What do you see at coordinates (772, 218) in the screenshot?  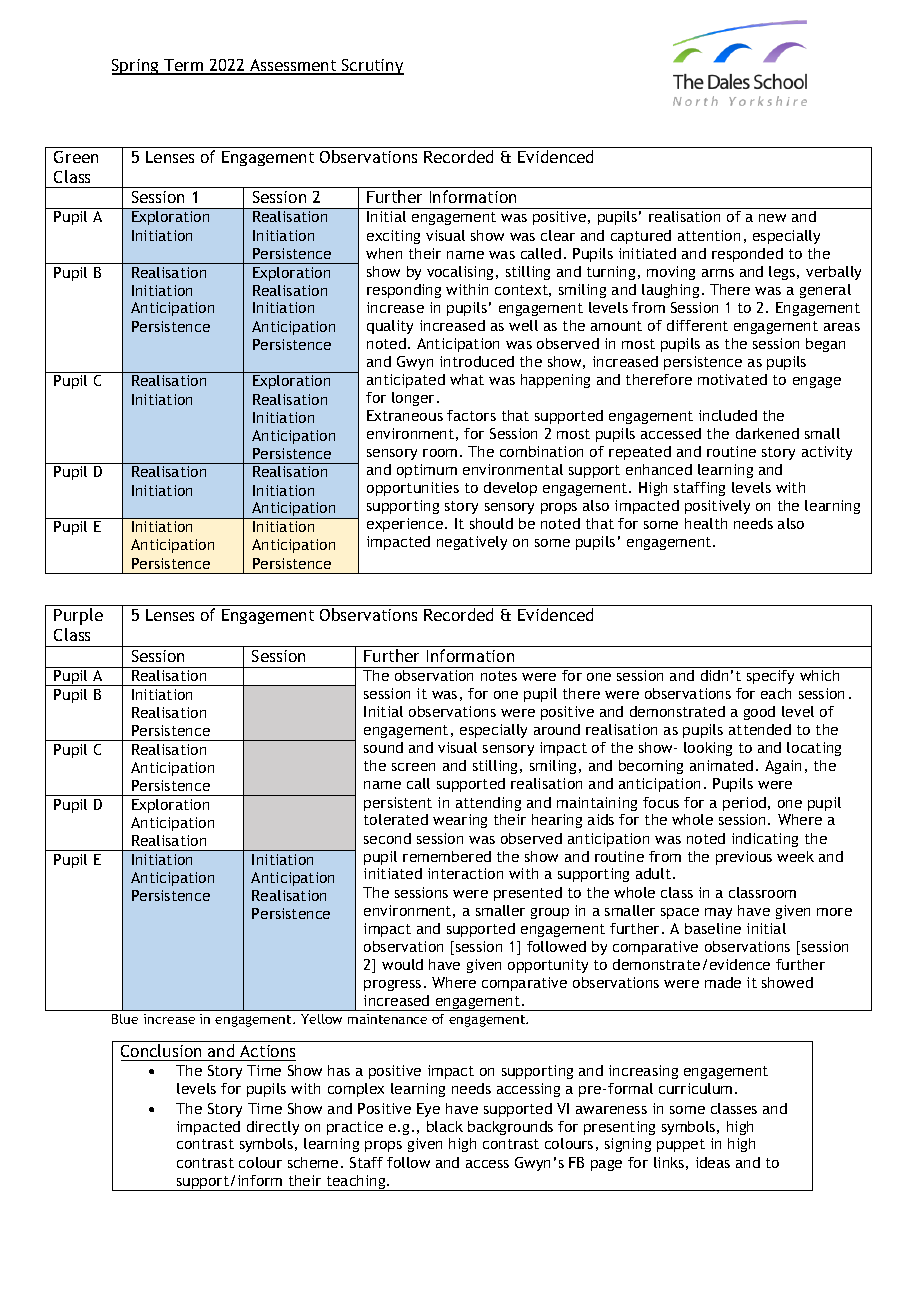 I see `new` at bounding box center [772, 218].
